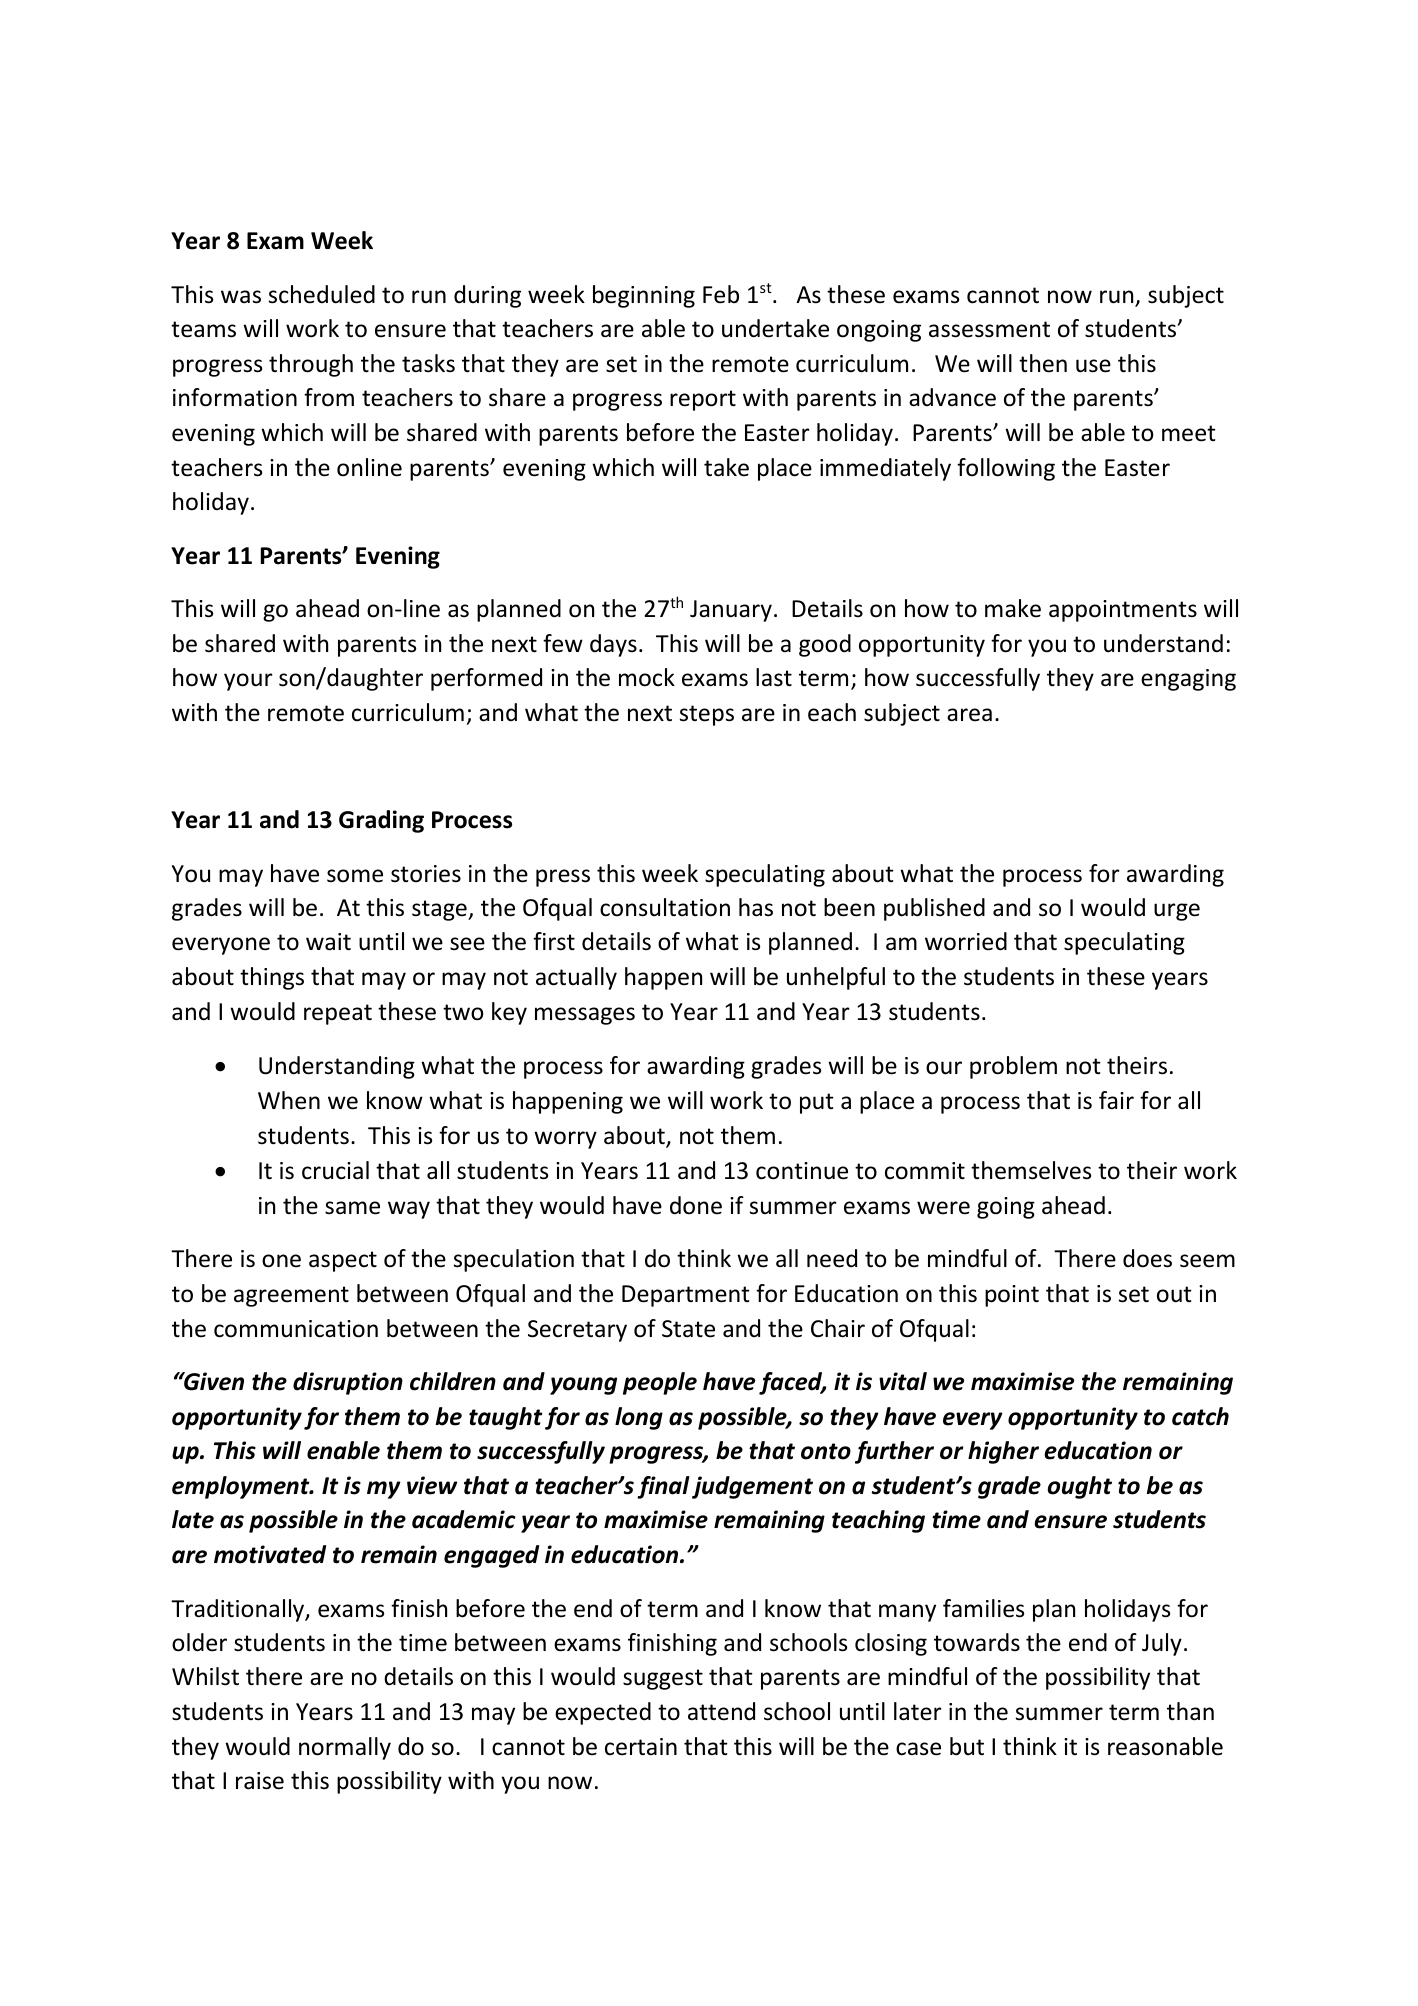  What do you see at coordinates (345, 1748) in the screenshot?
I see `normally` at bounding box center [345, 1748].
